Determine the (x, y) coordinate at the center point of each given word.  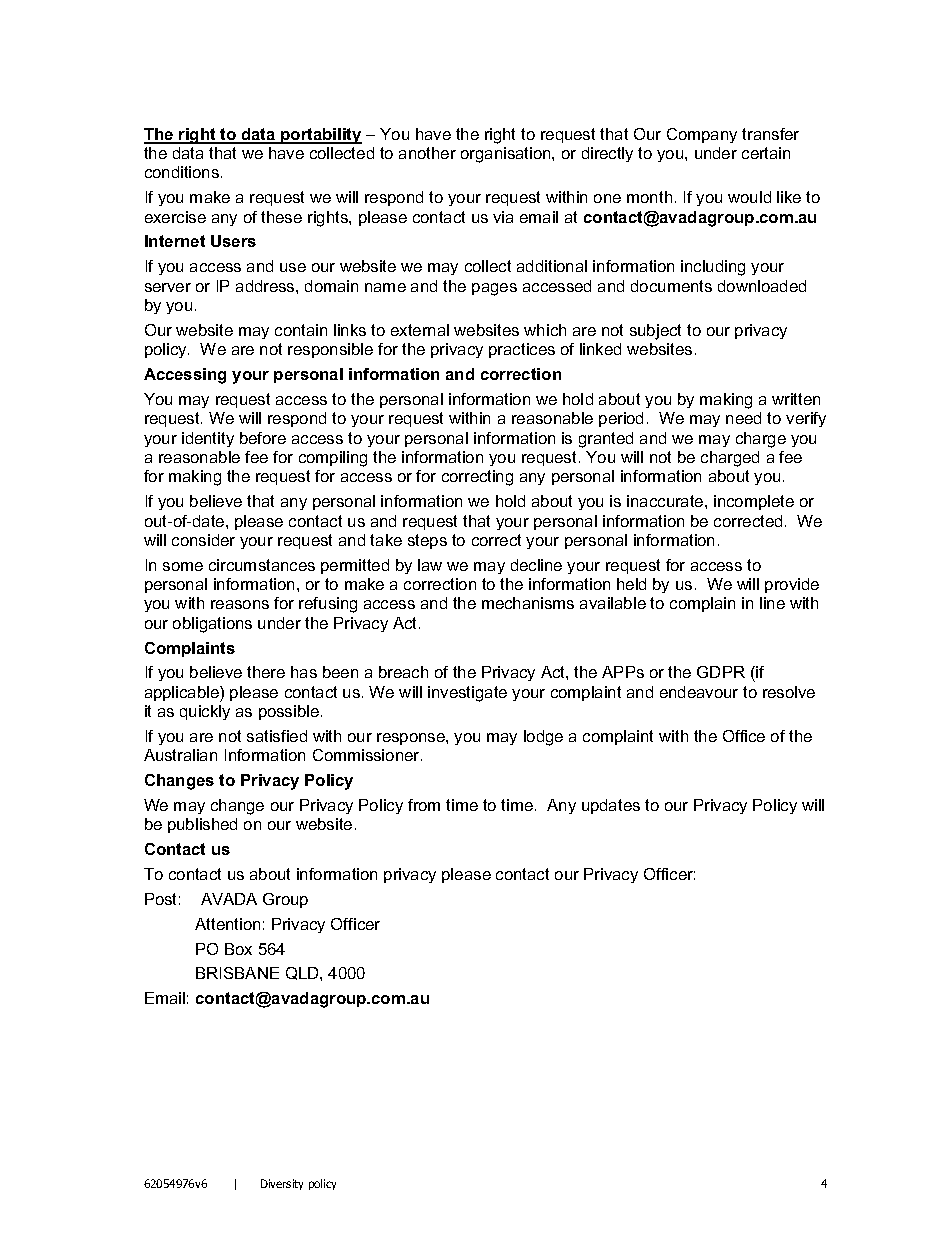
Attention (227, 924)
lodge (543, 738)
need (743, 418)
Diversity (282, 1184)
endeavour (699, 692)
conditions (182, 172)
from (424, 805)
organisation (507, 155)
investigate (467, 694)
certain (766, 153)
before (263, 438)
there (266, 672)
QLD (303, 973)
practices (522, 350)
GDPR (721, 672)
